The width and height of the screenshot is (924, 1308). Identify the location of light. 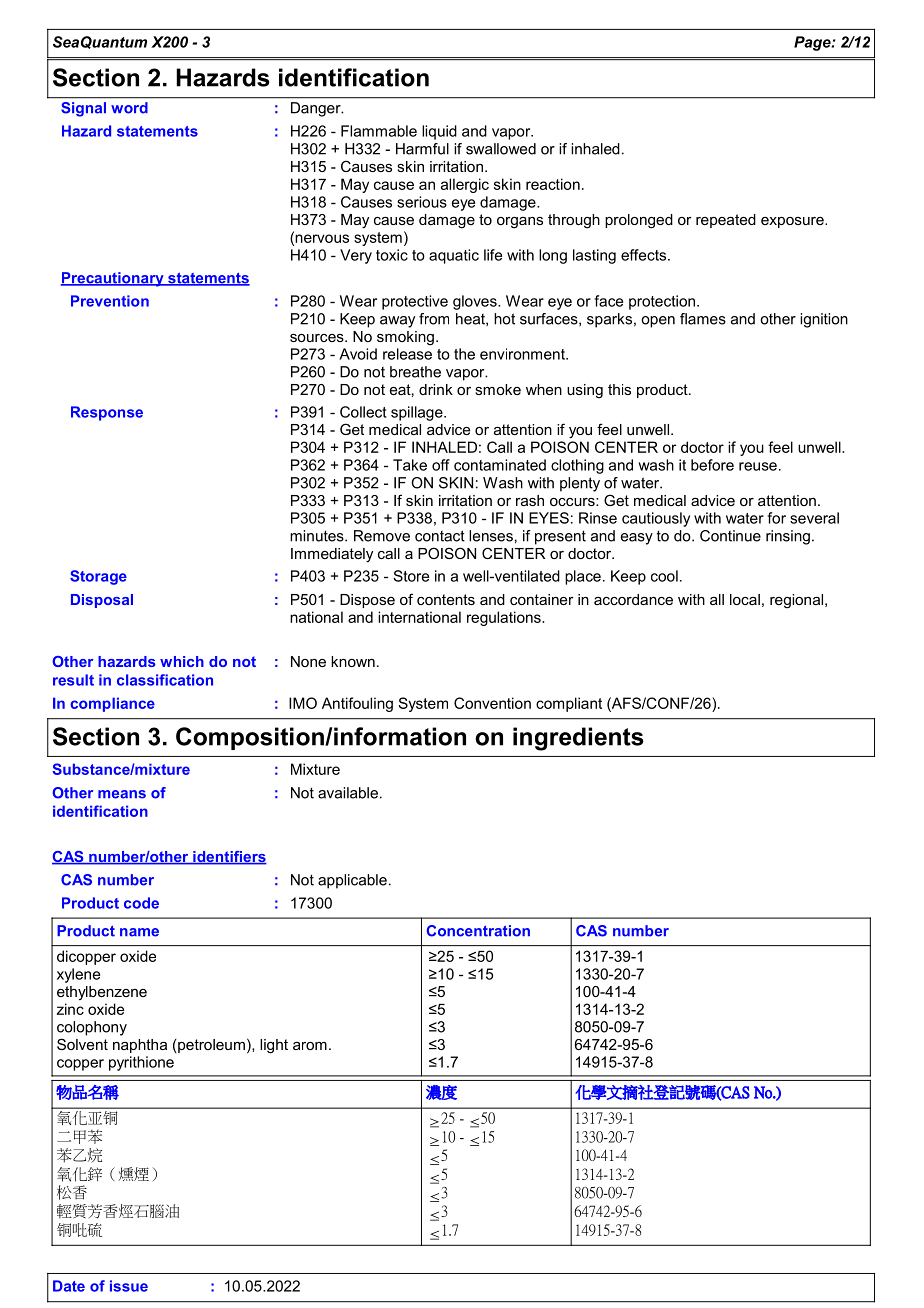
(274, 1046).
